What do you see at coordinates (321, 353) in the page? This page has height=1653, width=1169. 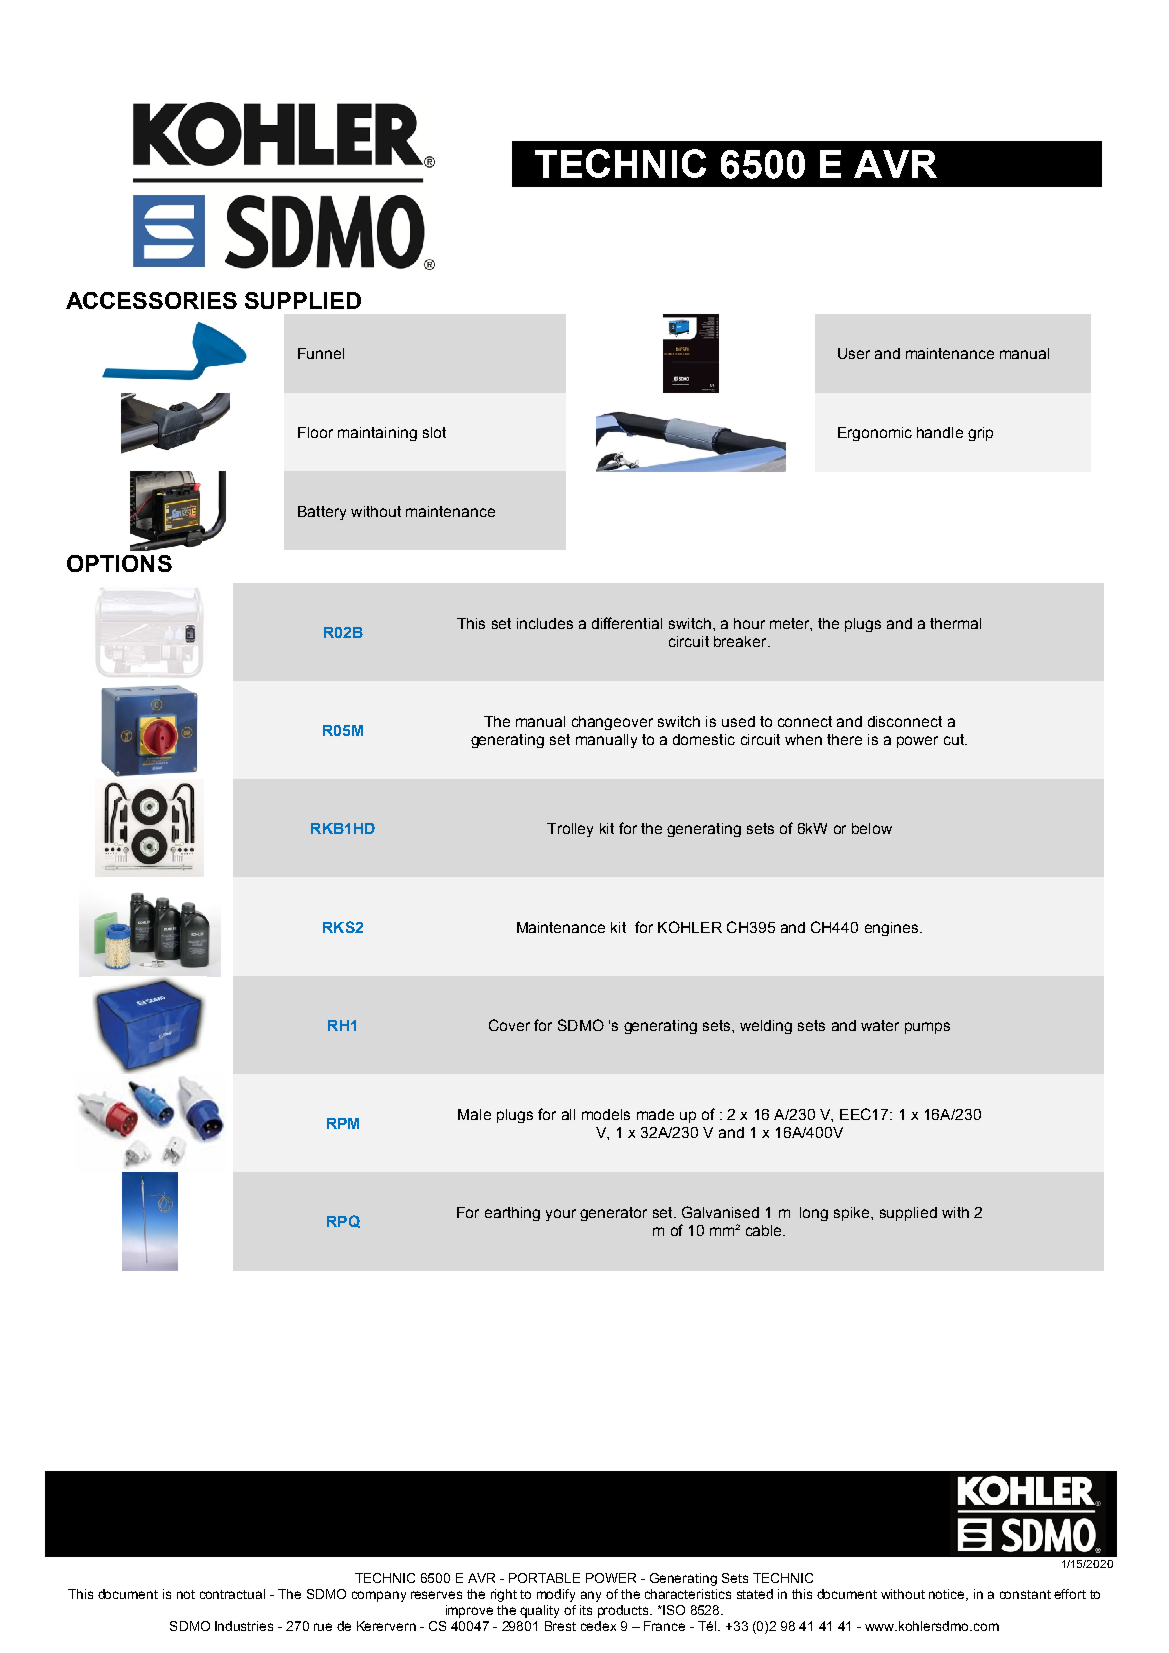 I see `Funnel` at bounding box center [321, 353].
